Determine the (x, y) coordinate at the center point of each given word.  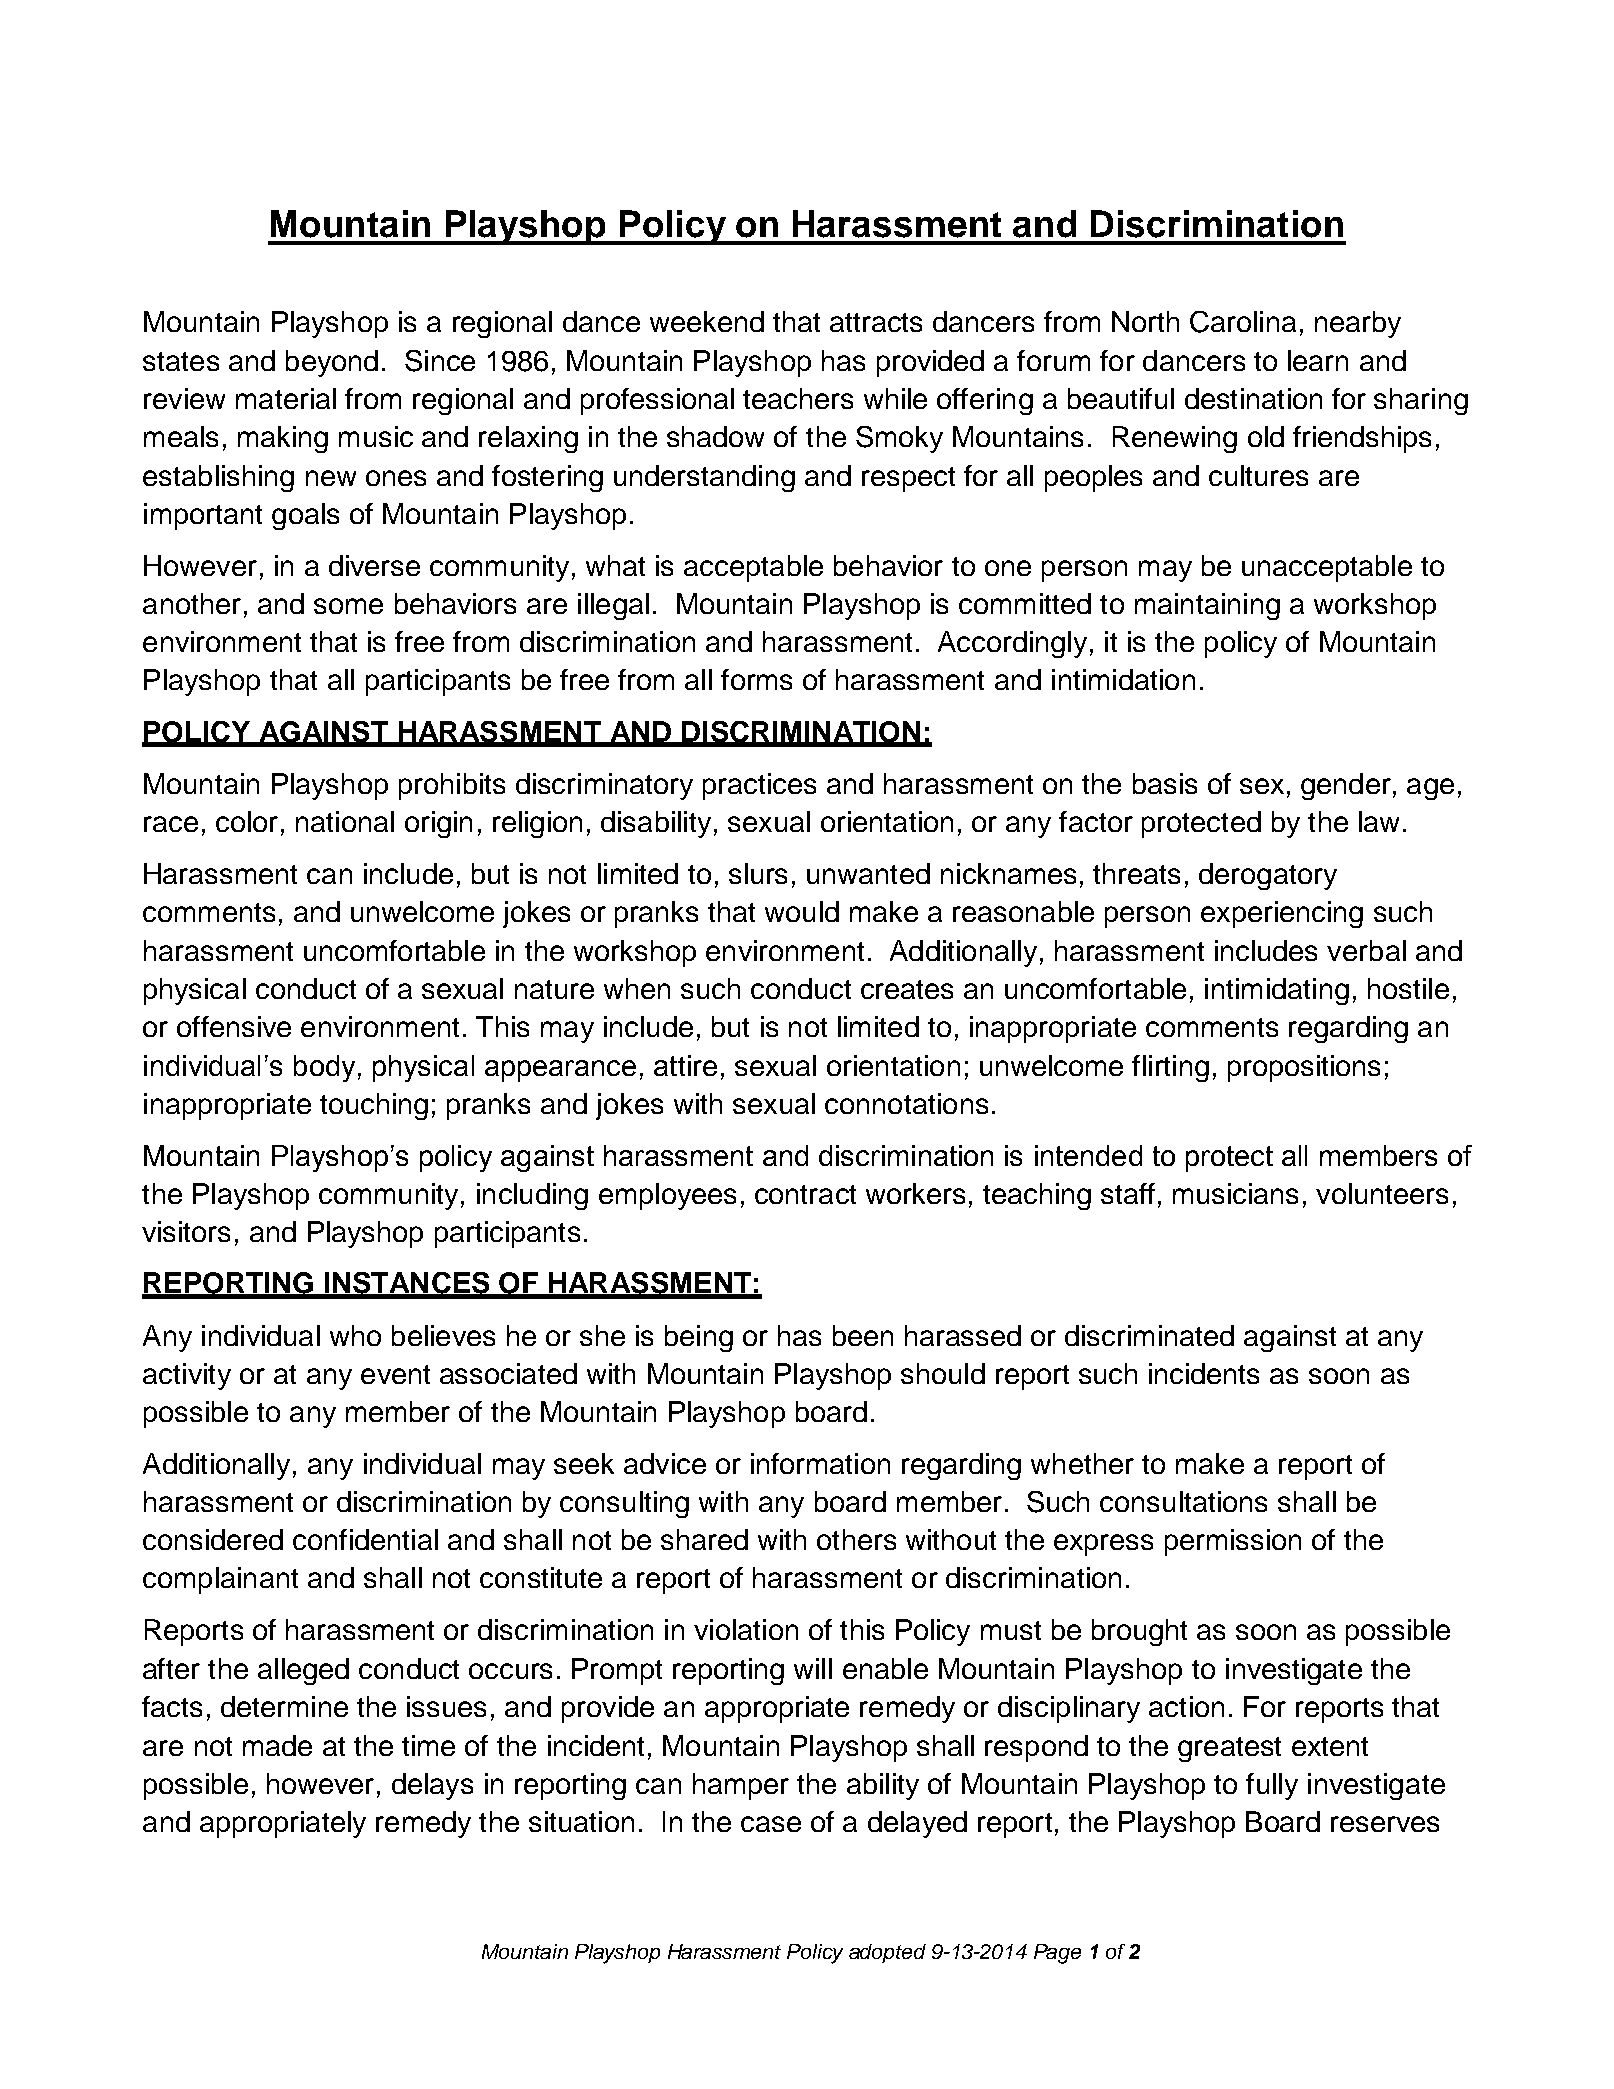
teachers (798, 398)
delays (432, 1786)
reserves (1385, 1824)
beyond (332, 363)
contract (805, 1194)
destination (1253, 398)
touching (374, 1106)
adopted (887, 1953)
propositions (1304, 1068)
